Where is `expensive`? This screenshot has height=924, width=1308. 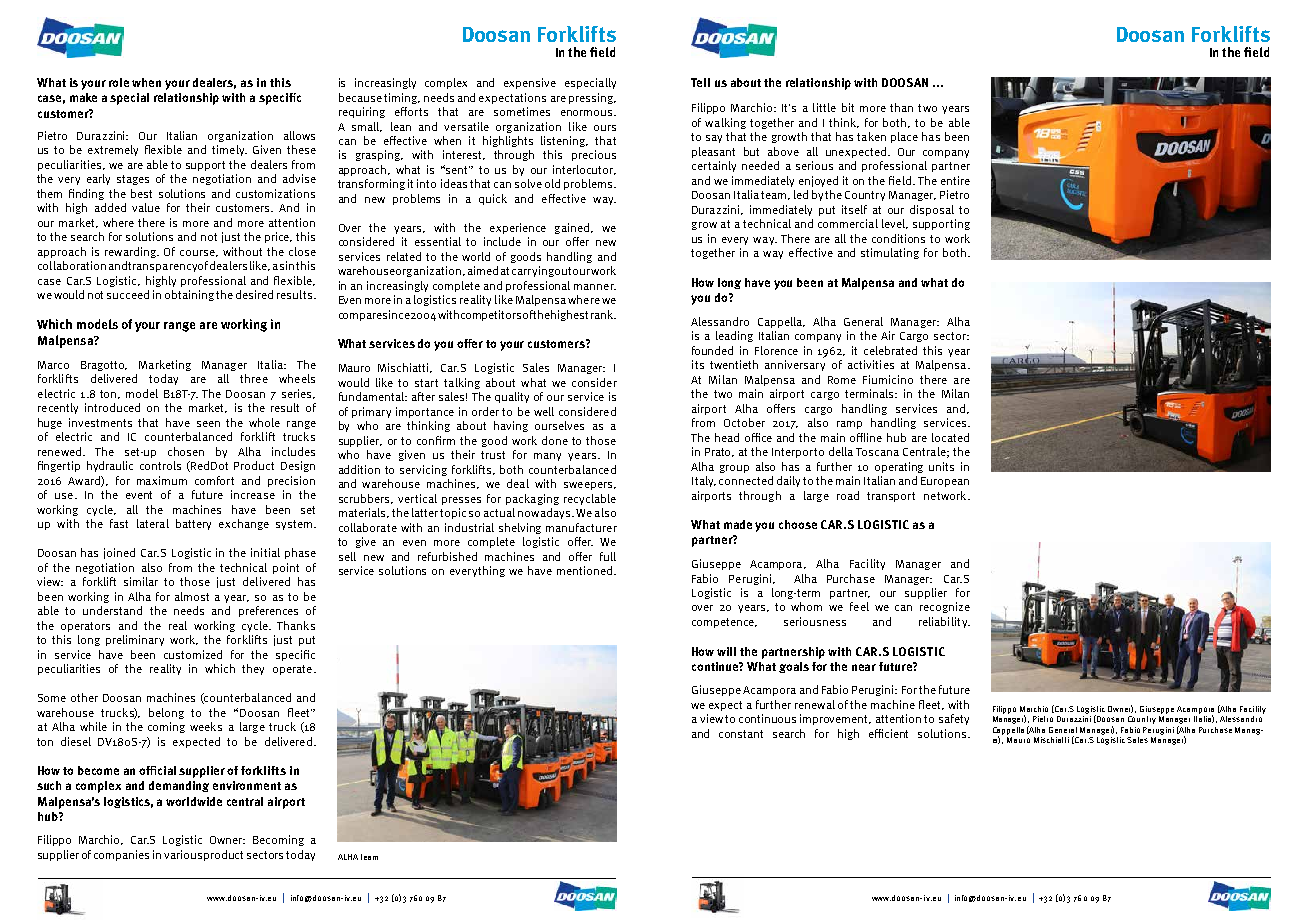 expensive is located at coordinates (530, 83).
